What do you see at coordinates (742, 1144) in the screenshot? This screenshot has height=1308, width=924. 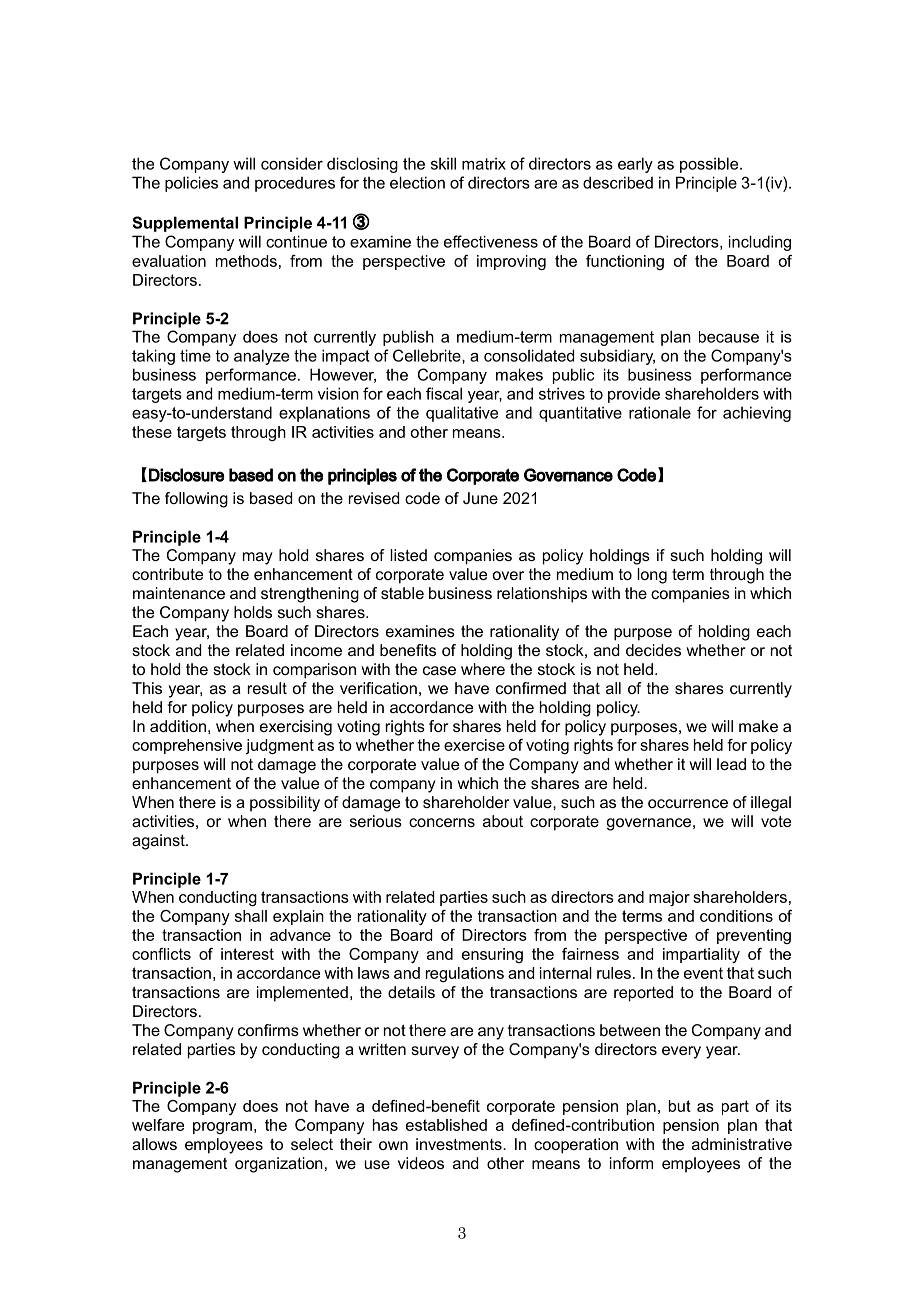 I see `administrative` at bounding box center [742, 1144].
